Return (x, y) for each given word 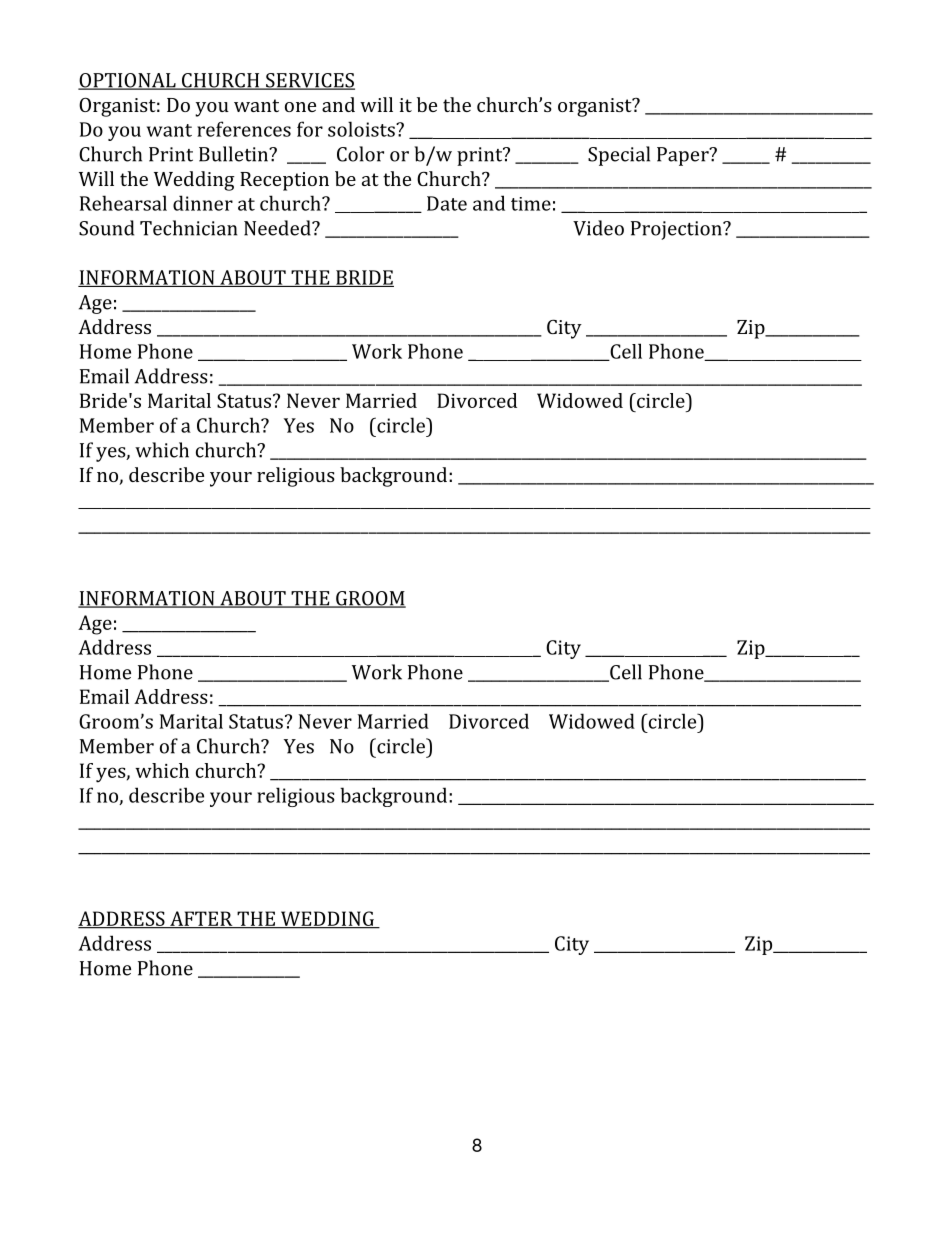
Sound (106, 228)
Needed (278, 228)
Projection (677, 230)
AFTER (201, 919)
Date (447, 203)
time (531, 204)
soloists (362, 129)
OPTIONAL (128, 81)
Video (598, 228)
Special (619, 156)
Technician (188, 228)
